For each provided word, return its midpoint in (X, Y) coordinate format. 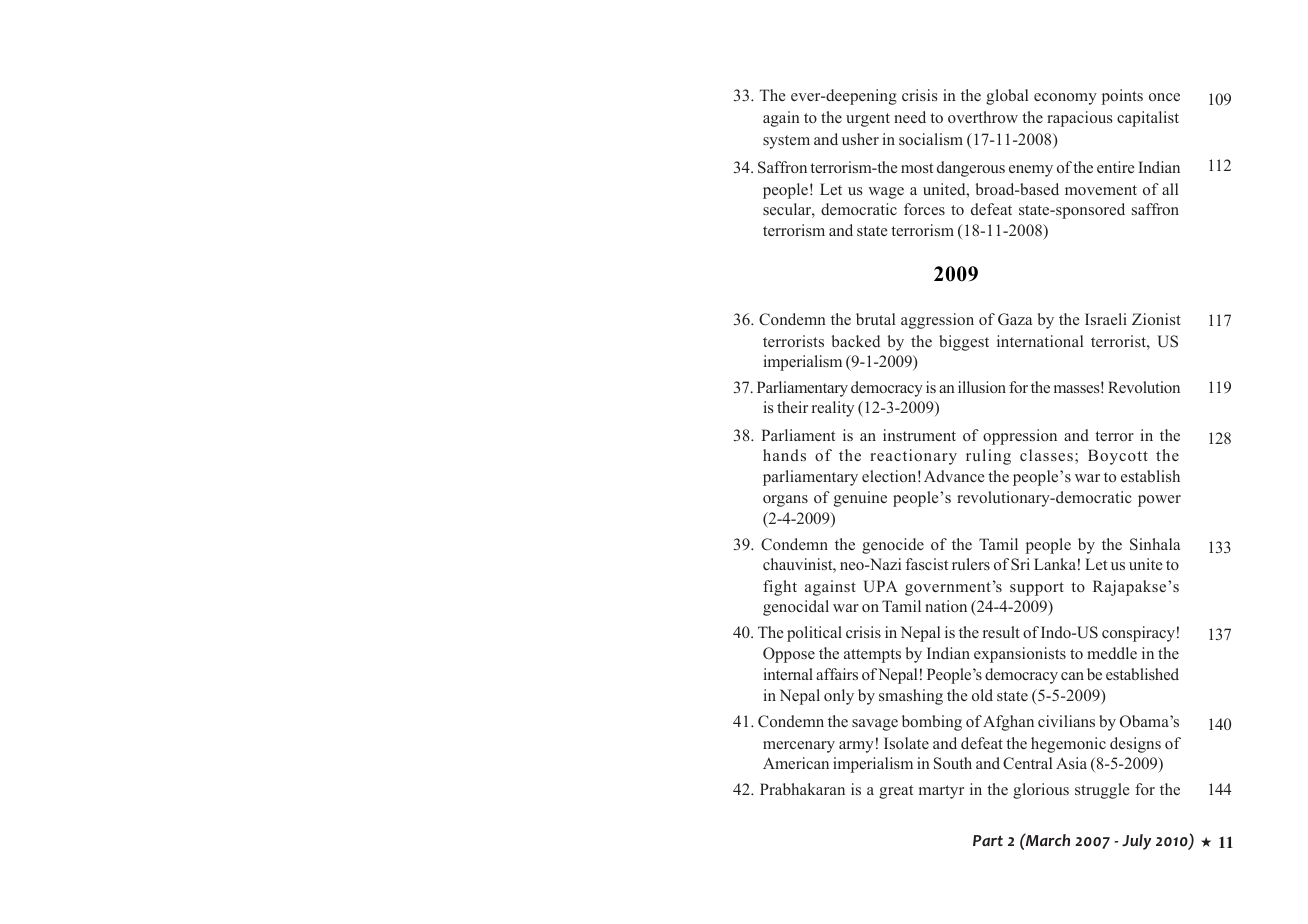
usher (860, 139)
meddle (1112, 653)
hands (784, 455)
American (796, 763)
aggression (937, 321)
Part (988, 840)
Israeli (1106, 319)
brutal (875, 319)
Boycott (1118, 457)
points (1122, 97)
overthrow (983, 117)
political (814, 634)
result (1001, 632)
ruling (988, 457)
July (1136, 842)
